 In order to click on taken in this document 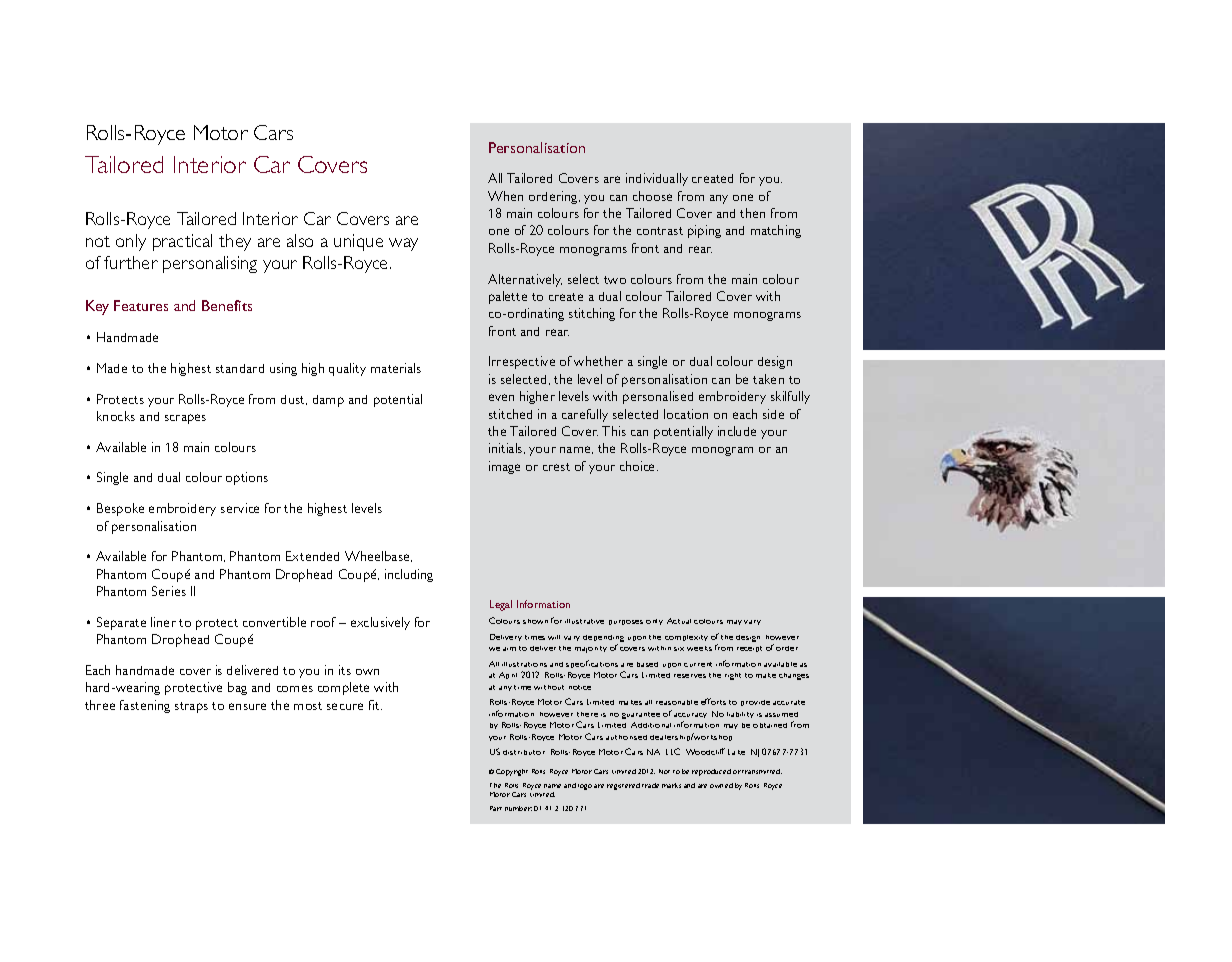, I will do `click(768, 379)`.
